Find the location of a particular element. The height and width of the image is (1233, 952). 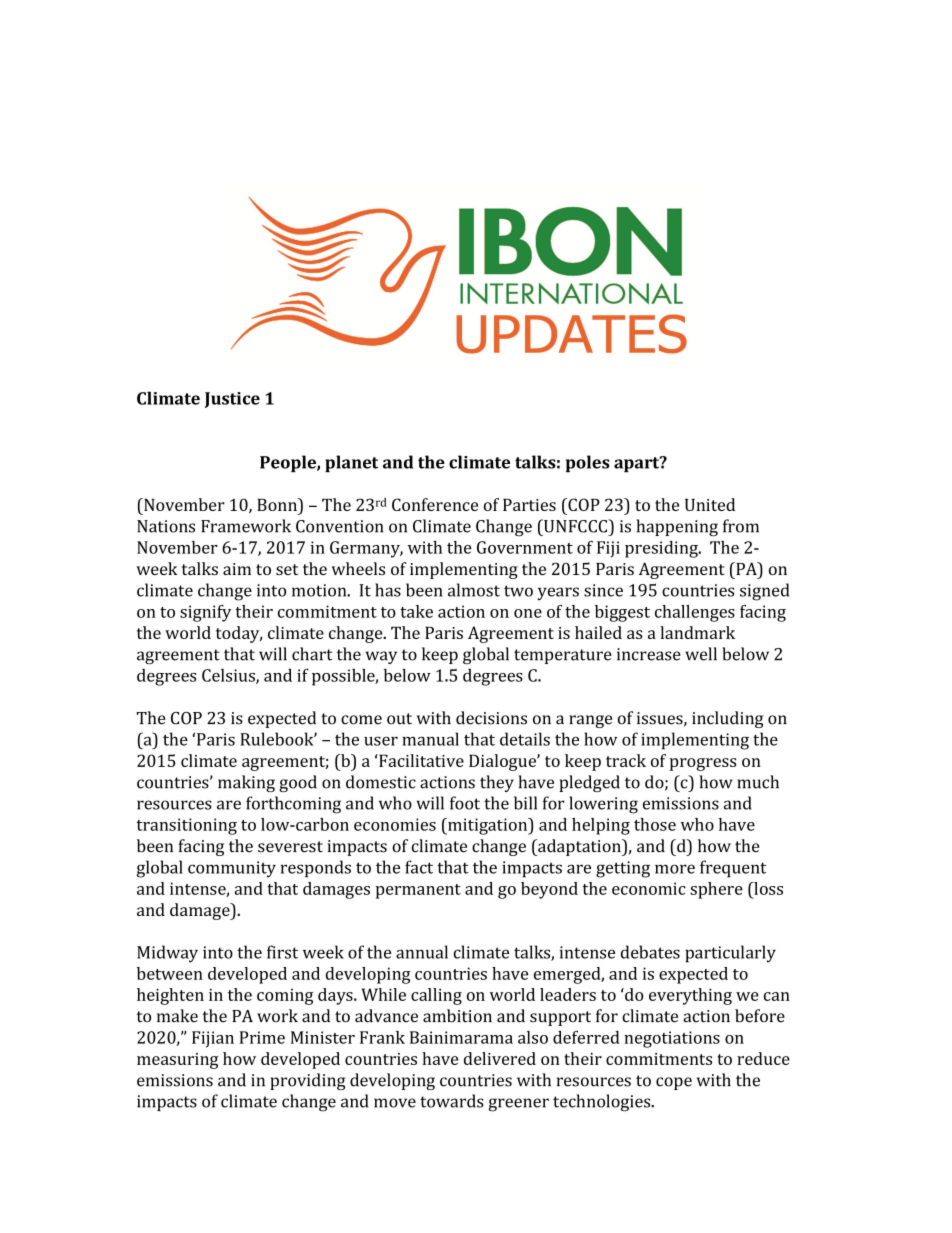

manual is located at coordinates (430, 739).
